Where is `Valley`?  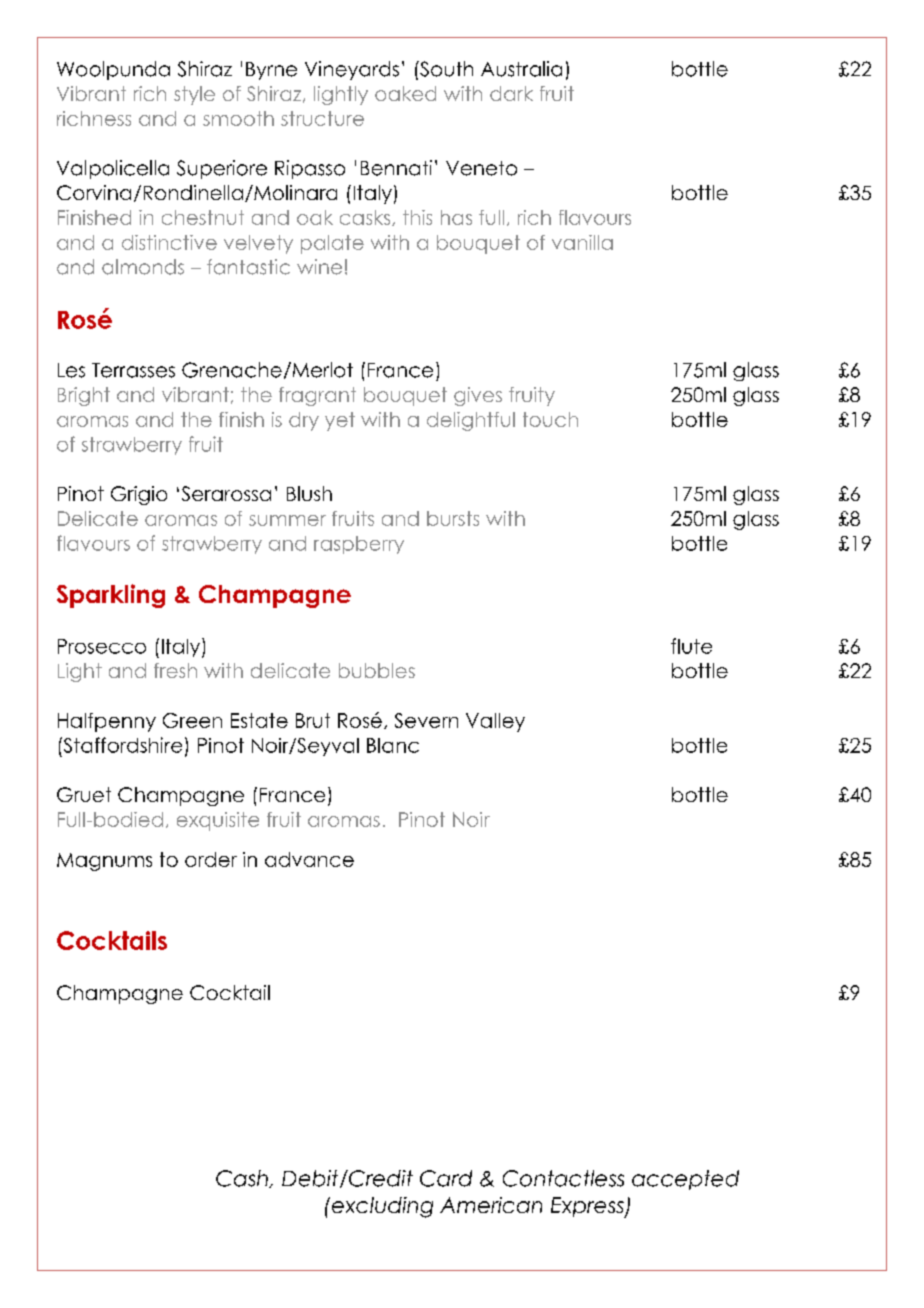 Valley is located at coordinates (495, 722).
